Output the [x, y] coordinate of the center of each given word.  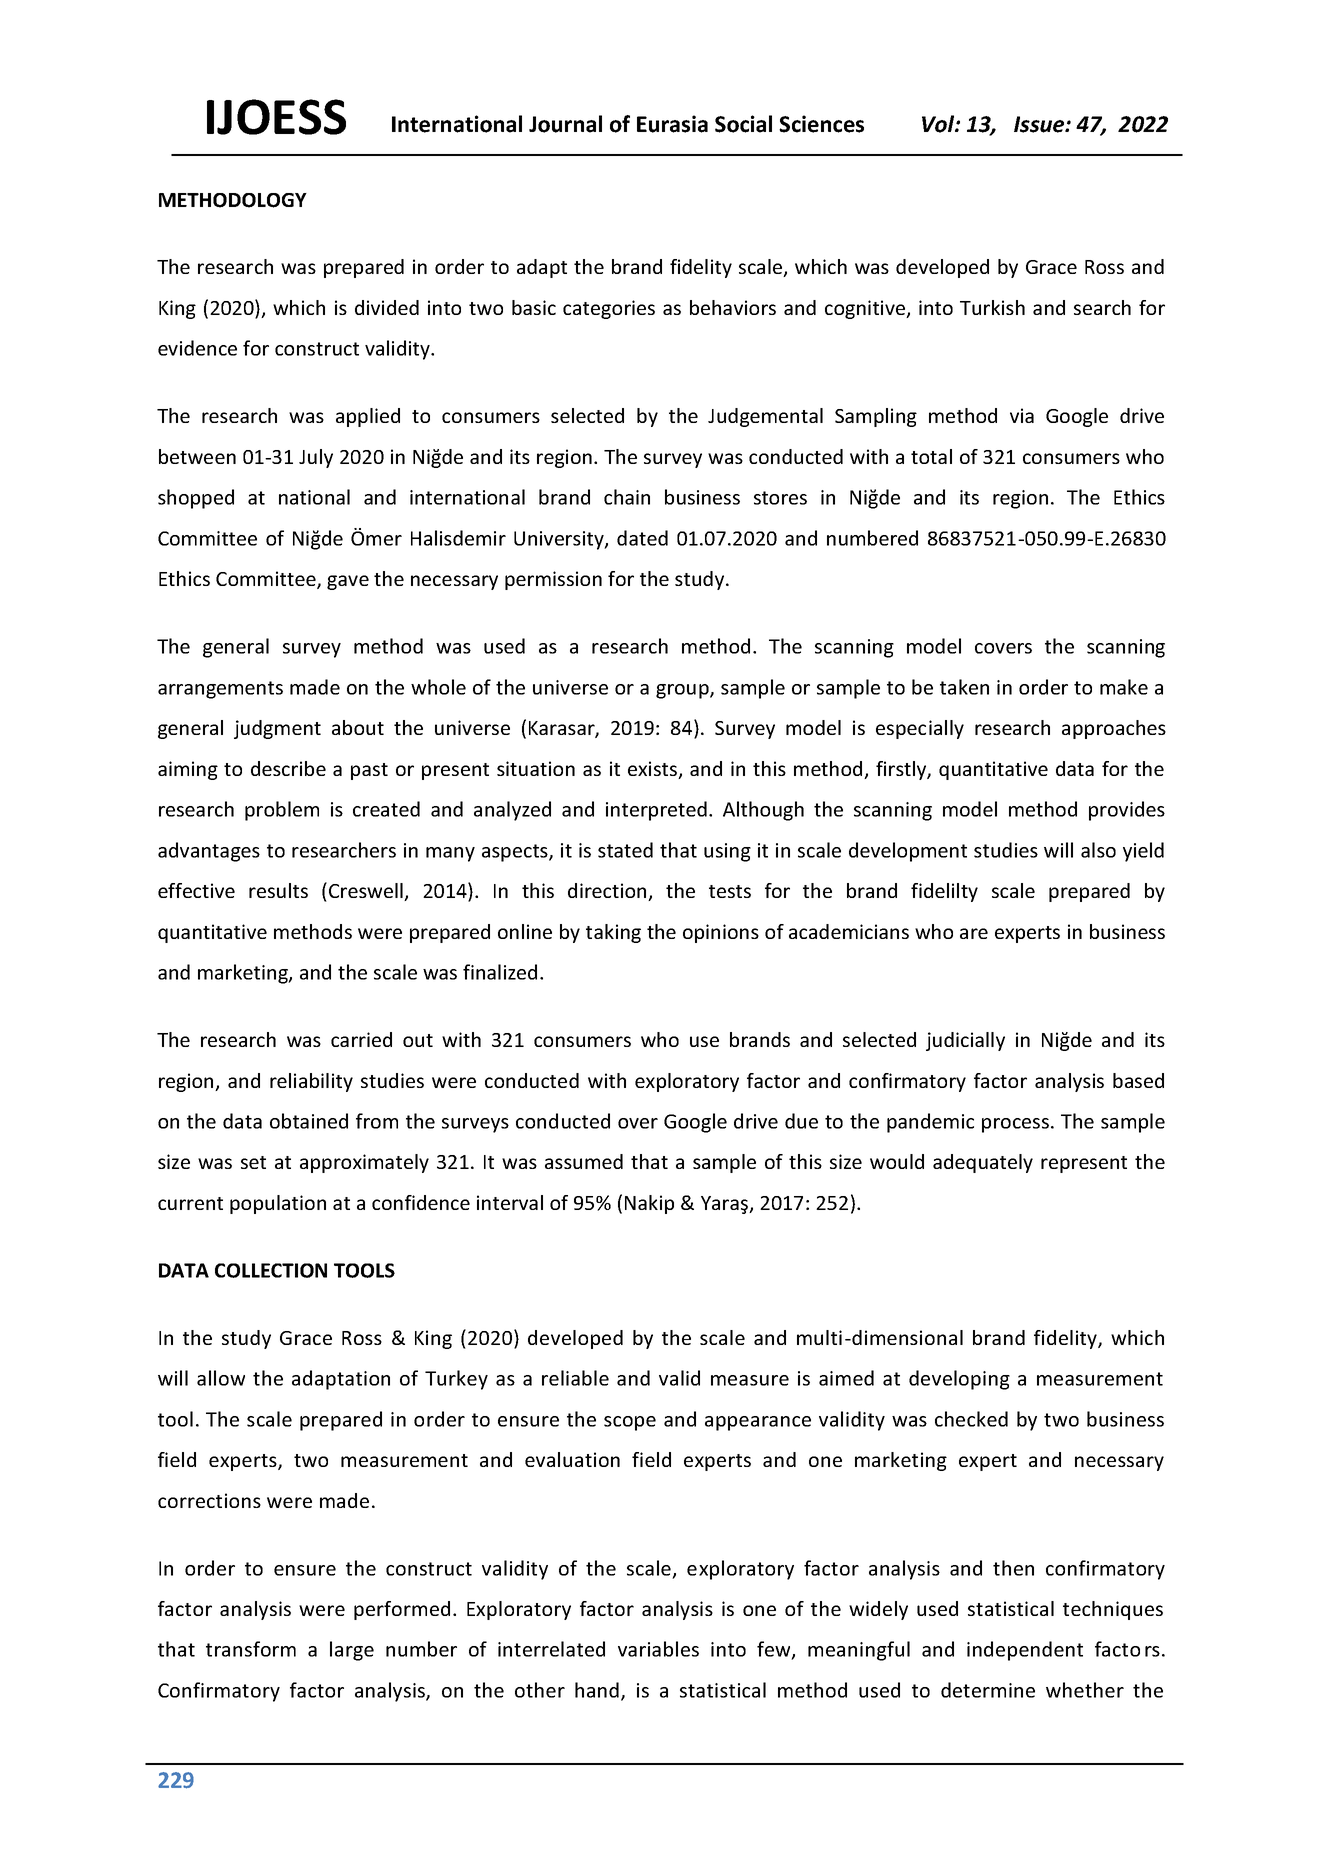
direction [608, 892]
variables [658, 1649]
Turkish [992, 307]
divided [387, 307]
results [278, 890]
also [1098, 850]
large [352, 1651]
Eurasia [672, 124]
